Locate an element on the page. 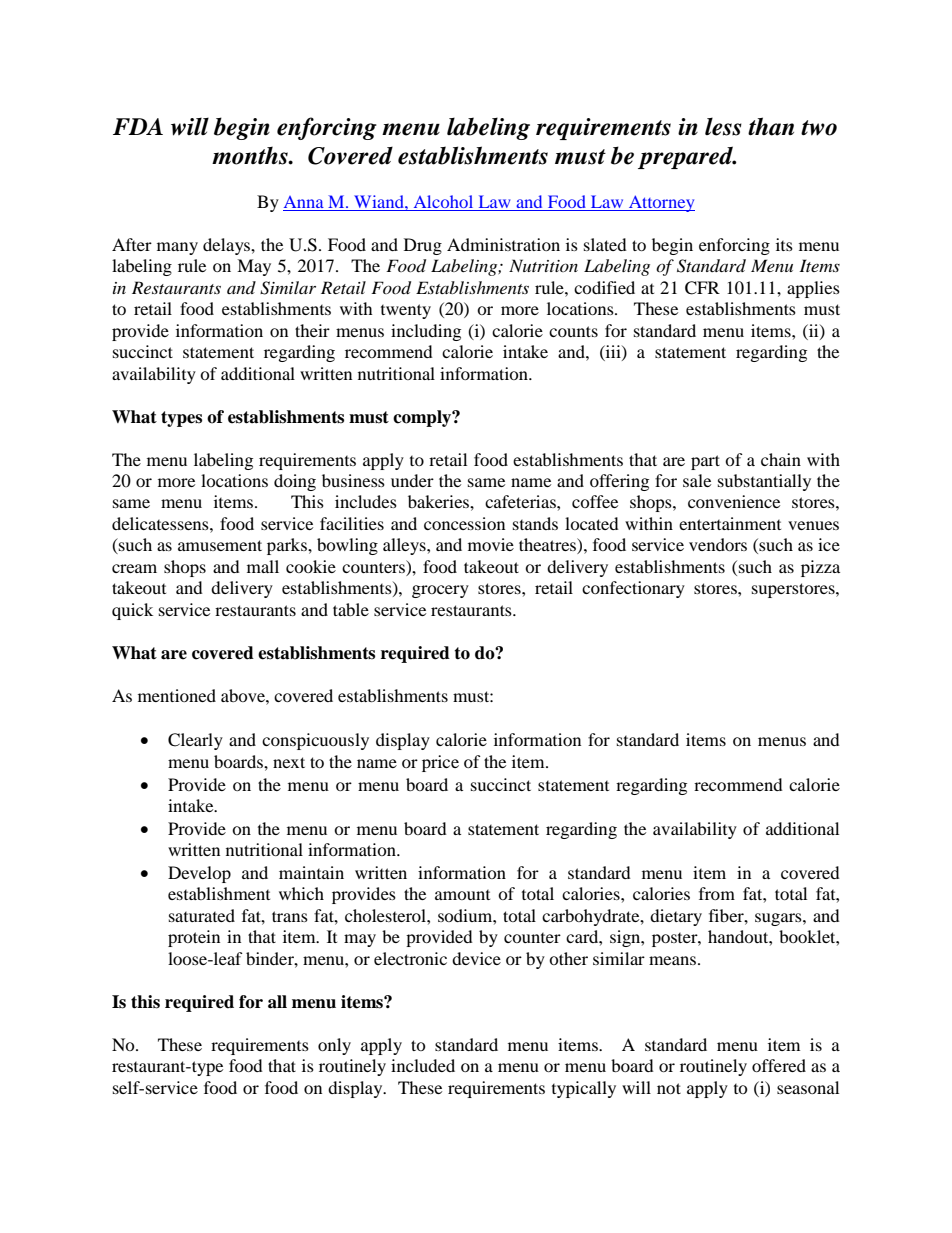 Image resolution: width=952 pixels, height=1233 pixels. doing is located at coordinates (295, 482).
